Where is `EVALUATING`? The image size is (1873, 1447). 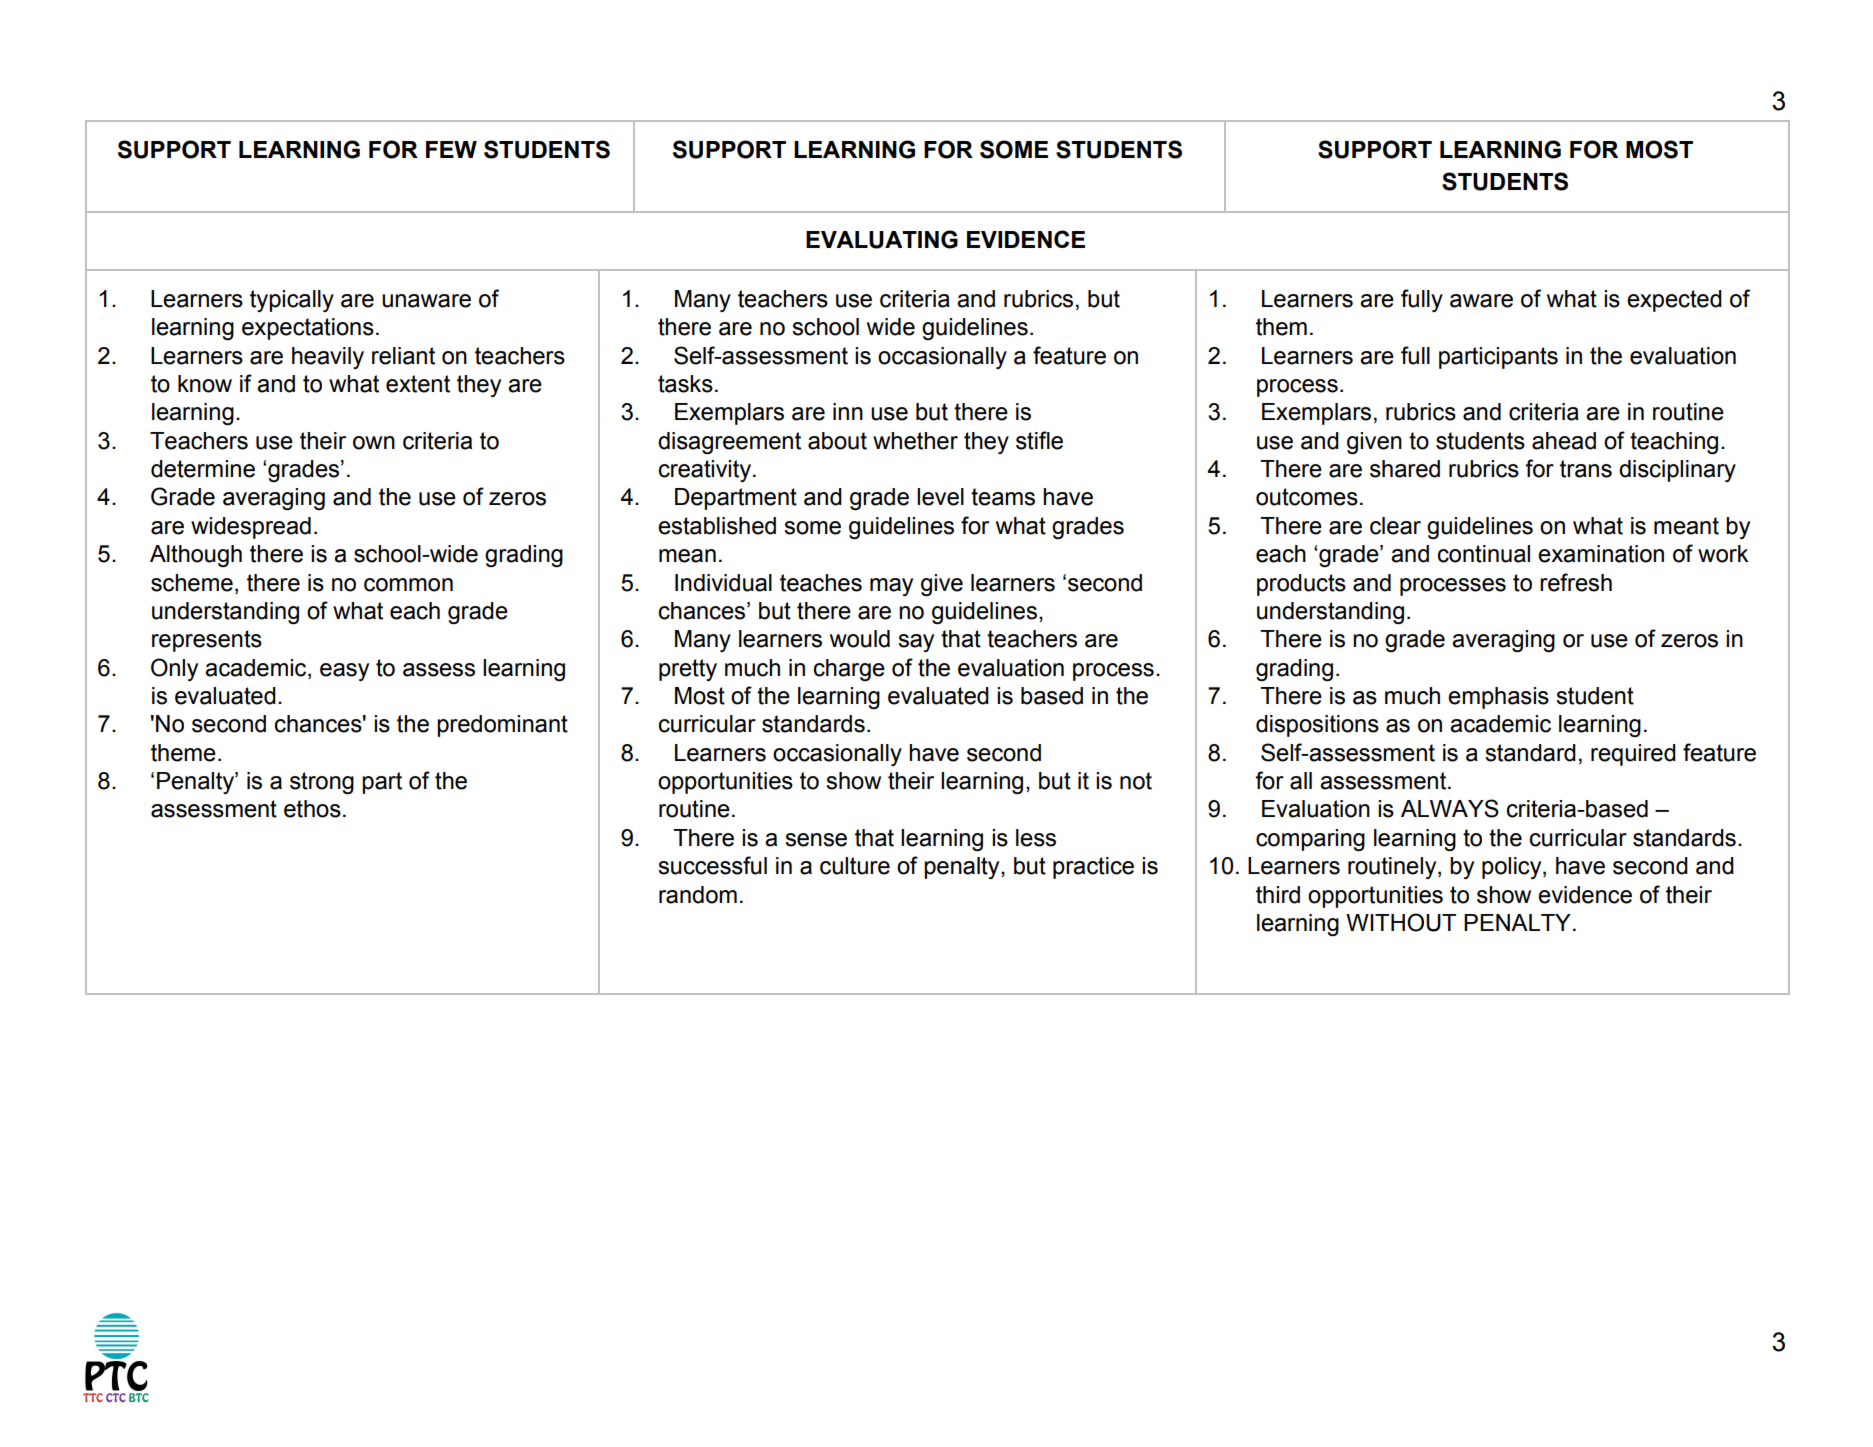 EVALUATING is located at coordinates (882, 239).
